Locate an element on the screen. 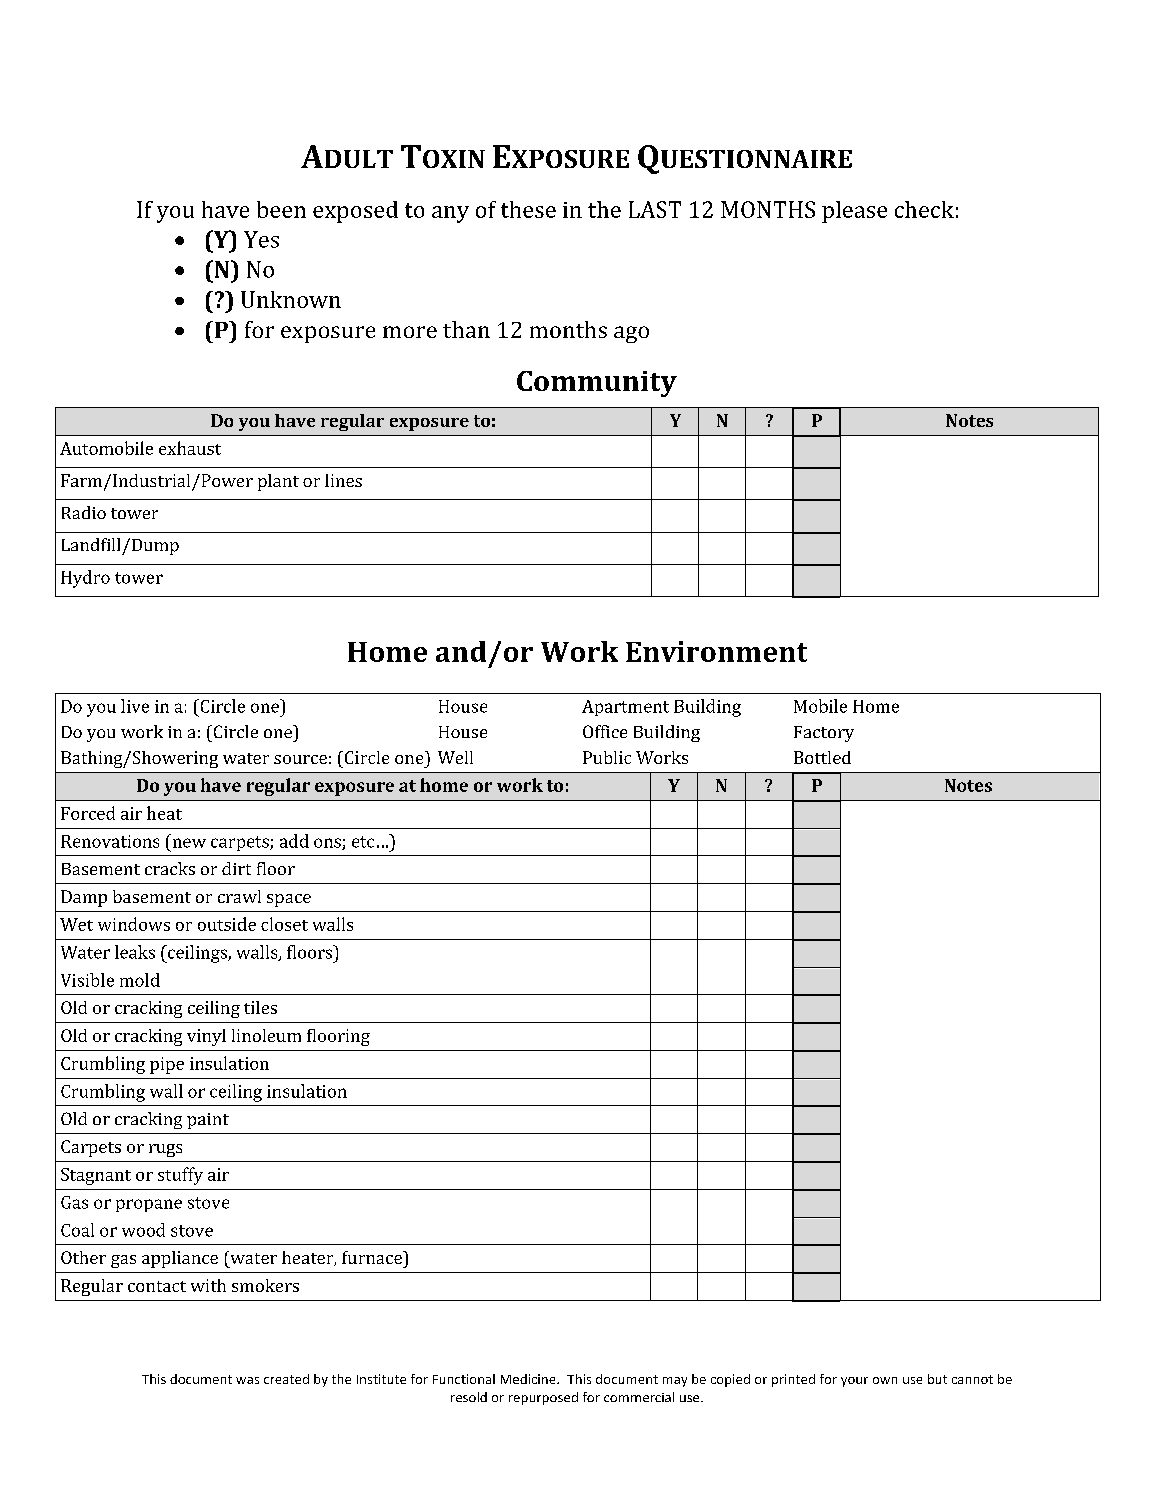 The image size is (1154, 1493). please is located at coordinates (854, 212).
